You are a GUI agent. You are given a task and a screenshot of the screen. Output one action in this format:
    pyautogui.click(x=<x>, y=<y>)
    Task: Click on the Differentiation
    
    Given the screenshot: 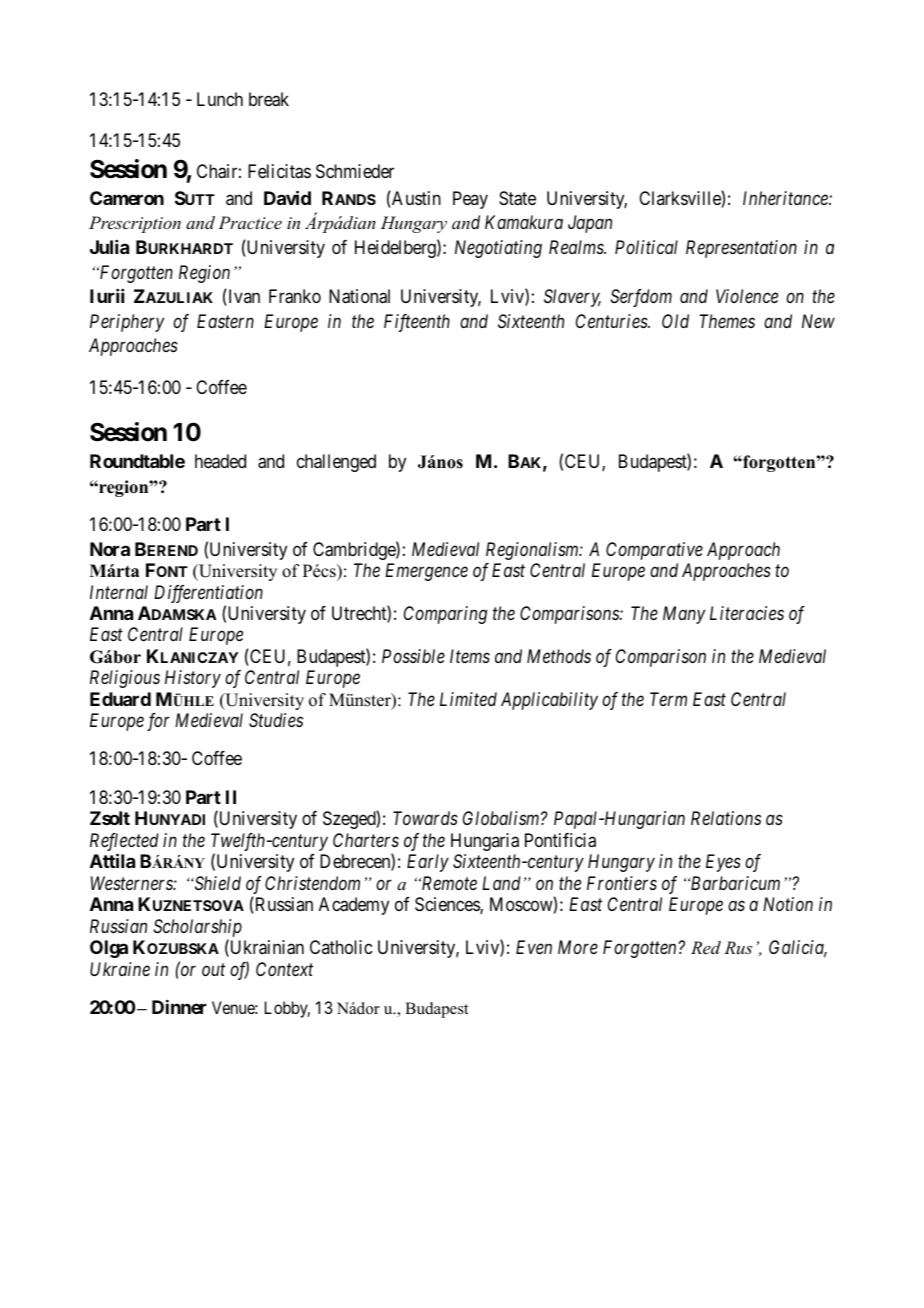 What is the action you would take?
    pyautogui.click(x=208, y=594)
